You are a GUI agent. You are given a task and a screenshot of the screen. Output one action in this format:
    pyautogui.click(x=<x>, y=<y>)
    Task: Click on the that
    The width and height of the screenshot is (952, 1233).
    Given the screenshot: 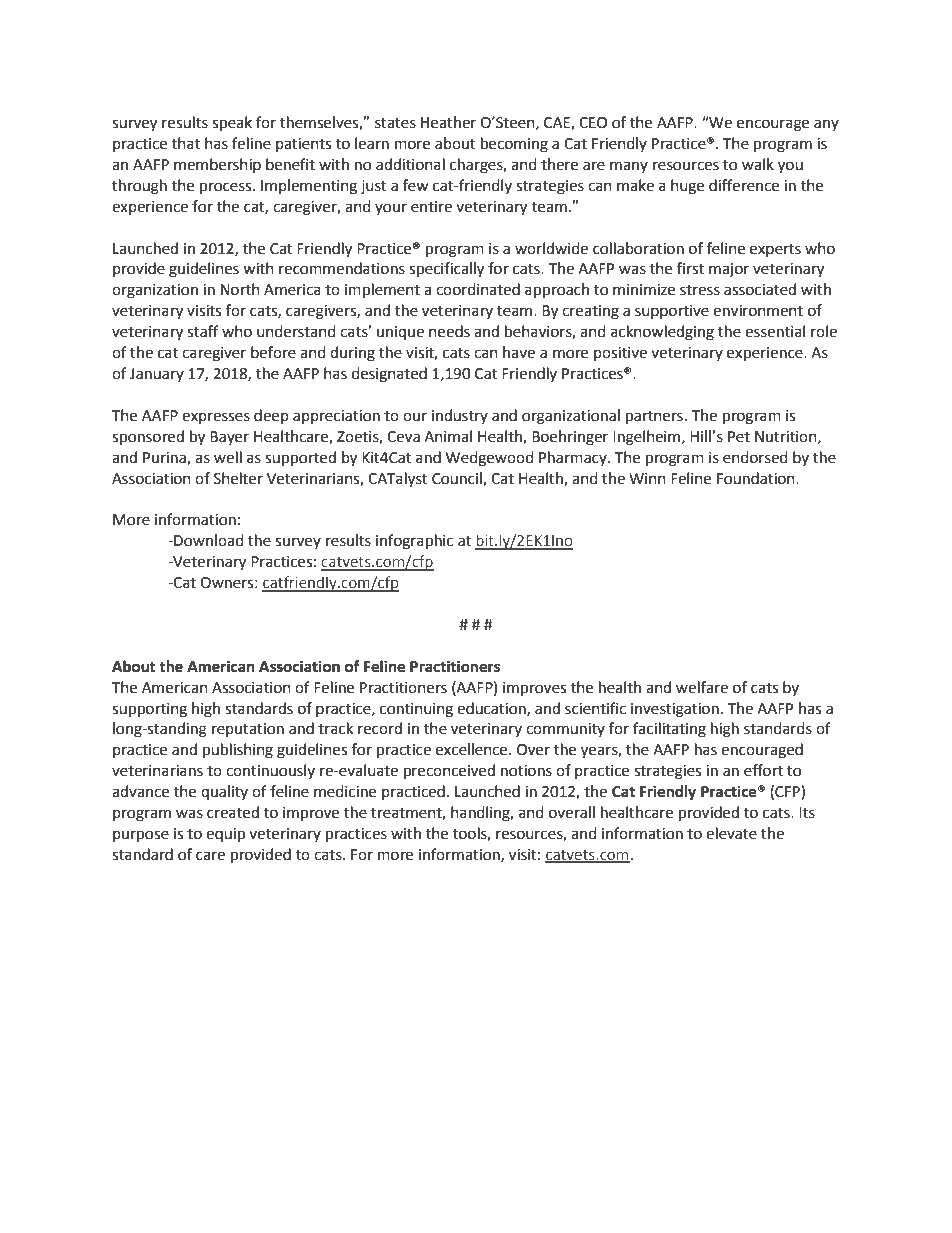 What is the action you would take?
    pyautogui.click(x=186, y=143)
